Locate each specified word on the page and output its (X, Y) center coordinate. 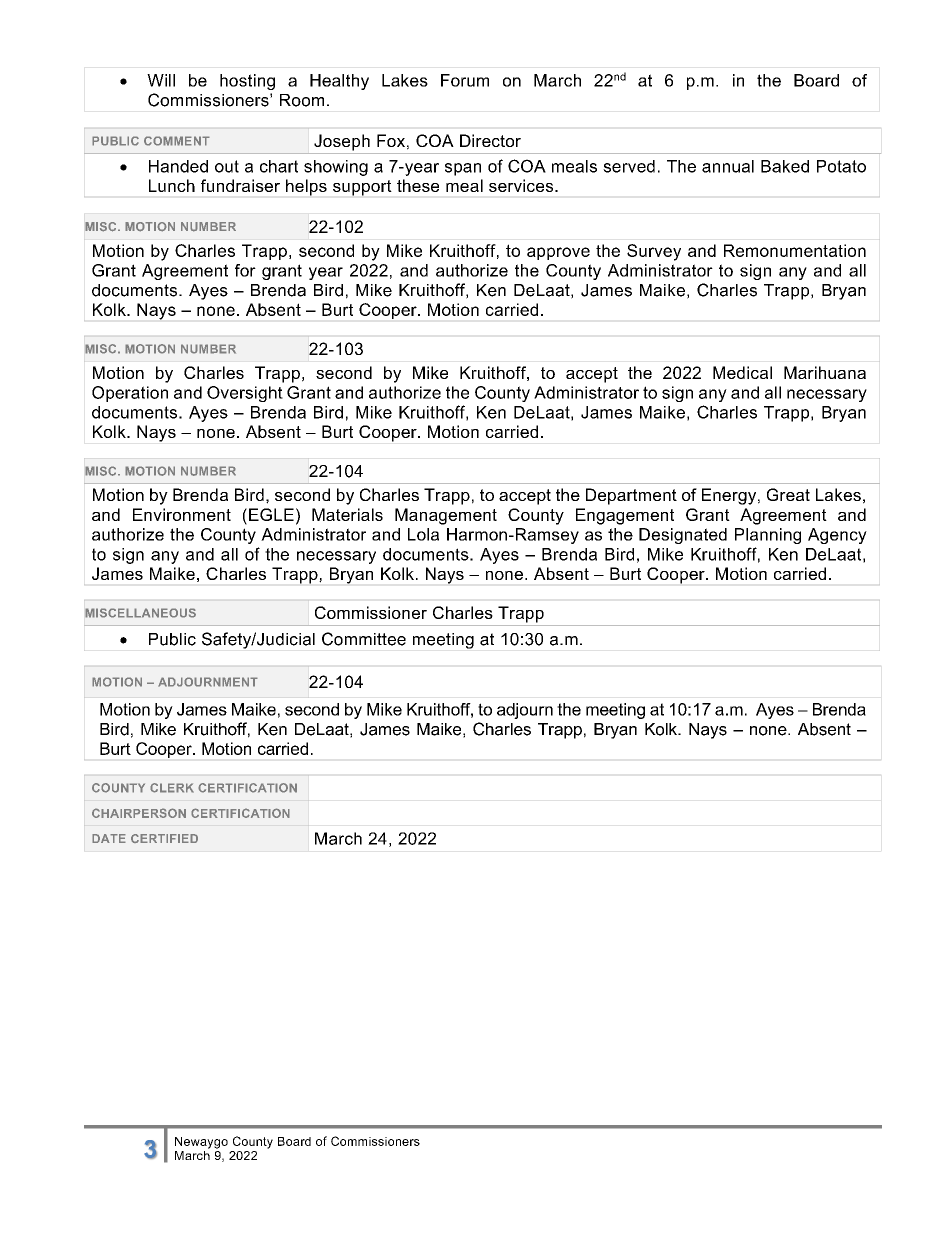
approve (558, 253)
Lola (423, 534)
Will (161, 80)
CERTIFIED (164, 838)
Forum (465, 80)
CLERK (172, 788)
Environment (182, 514)
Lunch (172, 185)
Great (788, 494)
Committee (364, 639)
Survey (654, 252)
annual (728, 166)
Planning (768, 536)
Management (446, 516)
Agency (837, 536)
